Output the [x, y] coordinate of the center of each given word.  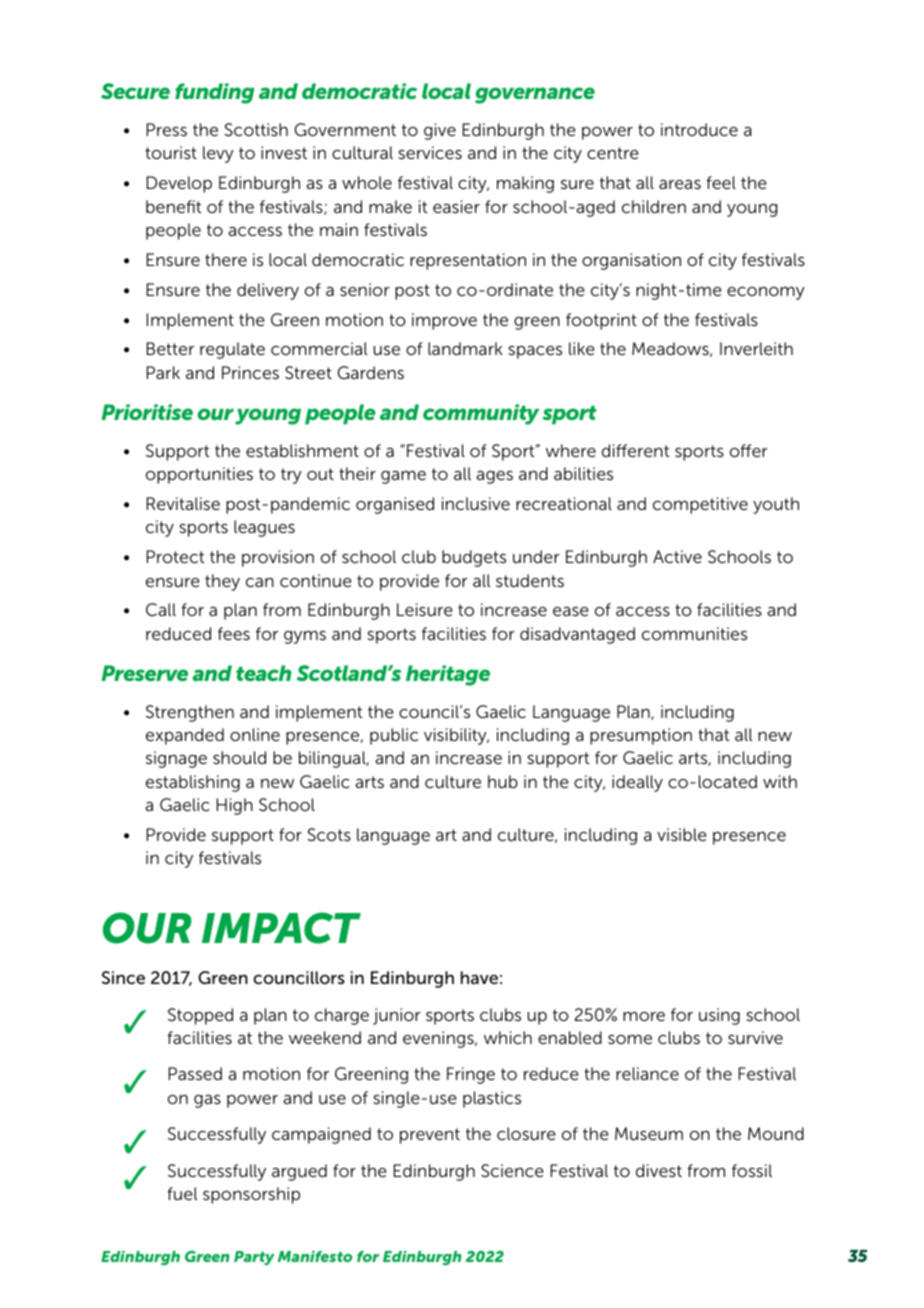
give [440, 131]
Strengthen [190, 713]
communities [694, 633]
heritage [448, 675]
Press [167, 129]
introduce [699, 129]
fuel [182, 1193]
